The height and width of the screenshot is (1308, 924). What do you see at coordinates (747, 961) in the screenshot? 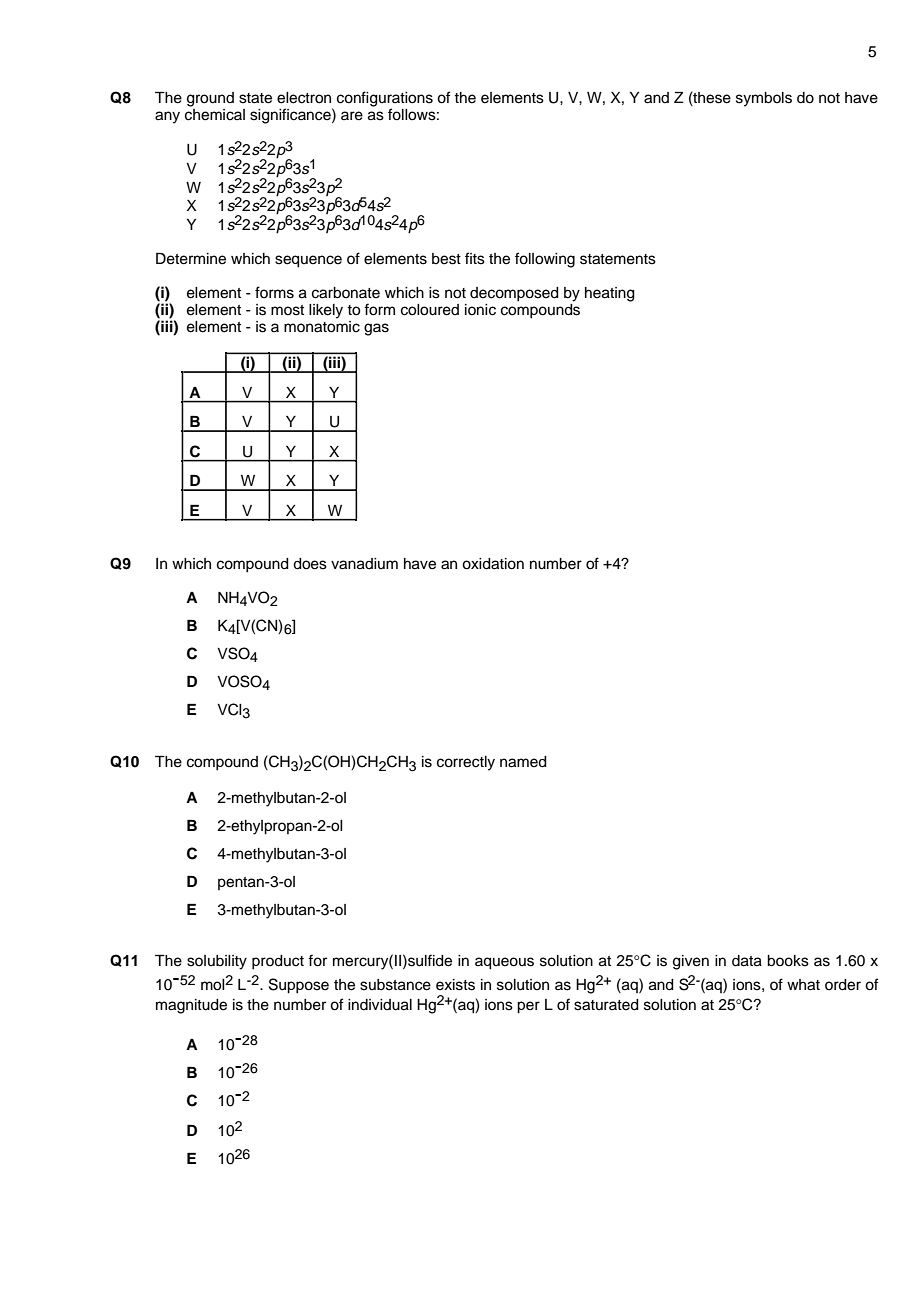
I see `data` at bounding box center [747, 961].
